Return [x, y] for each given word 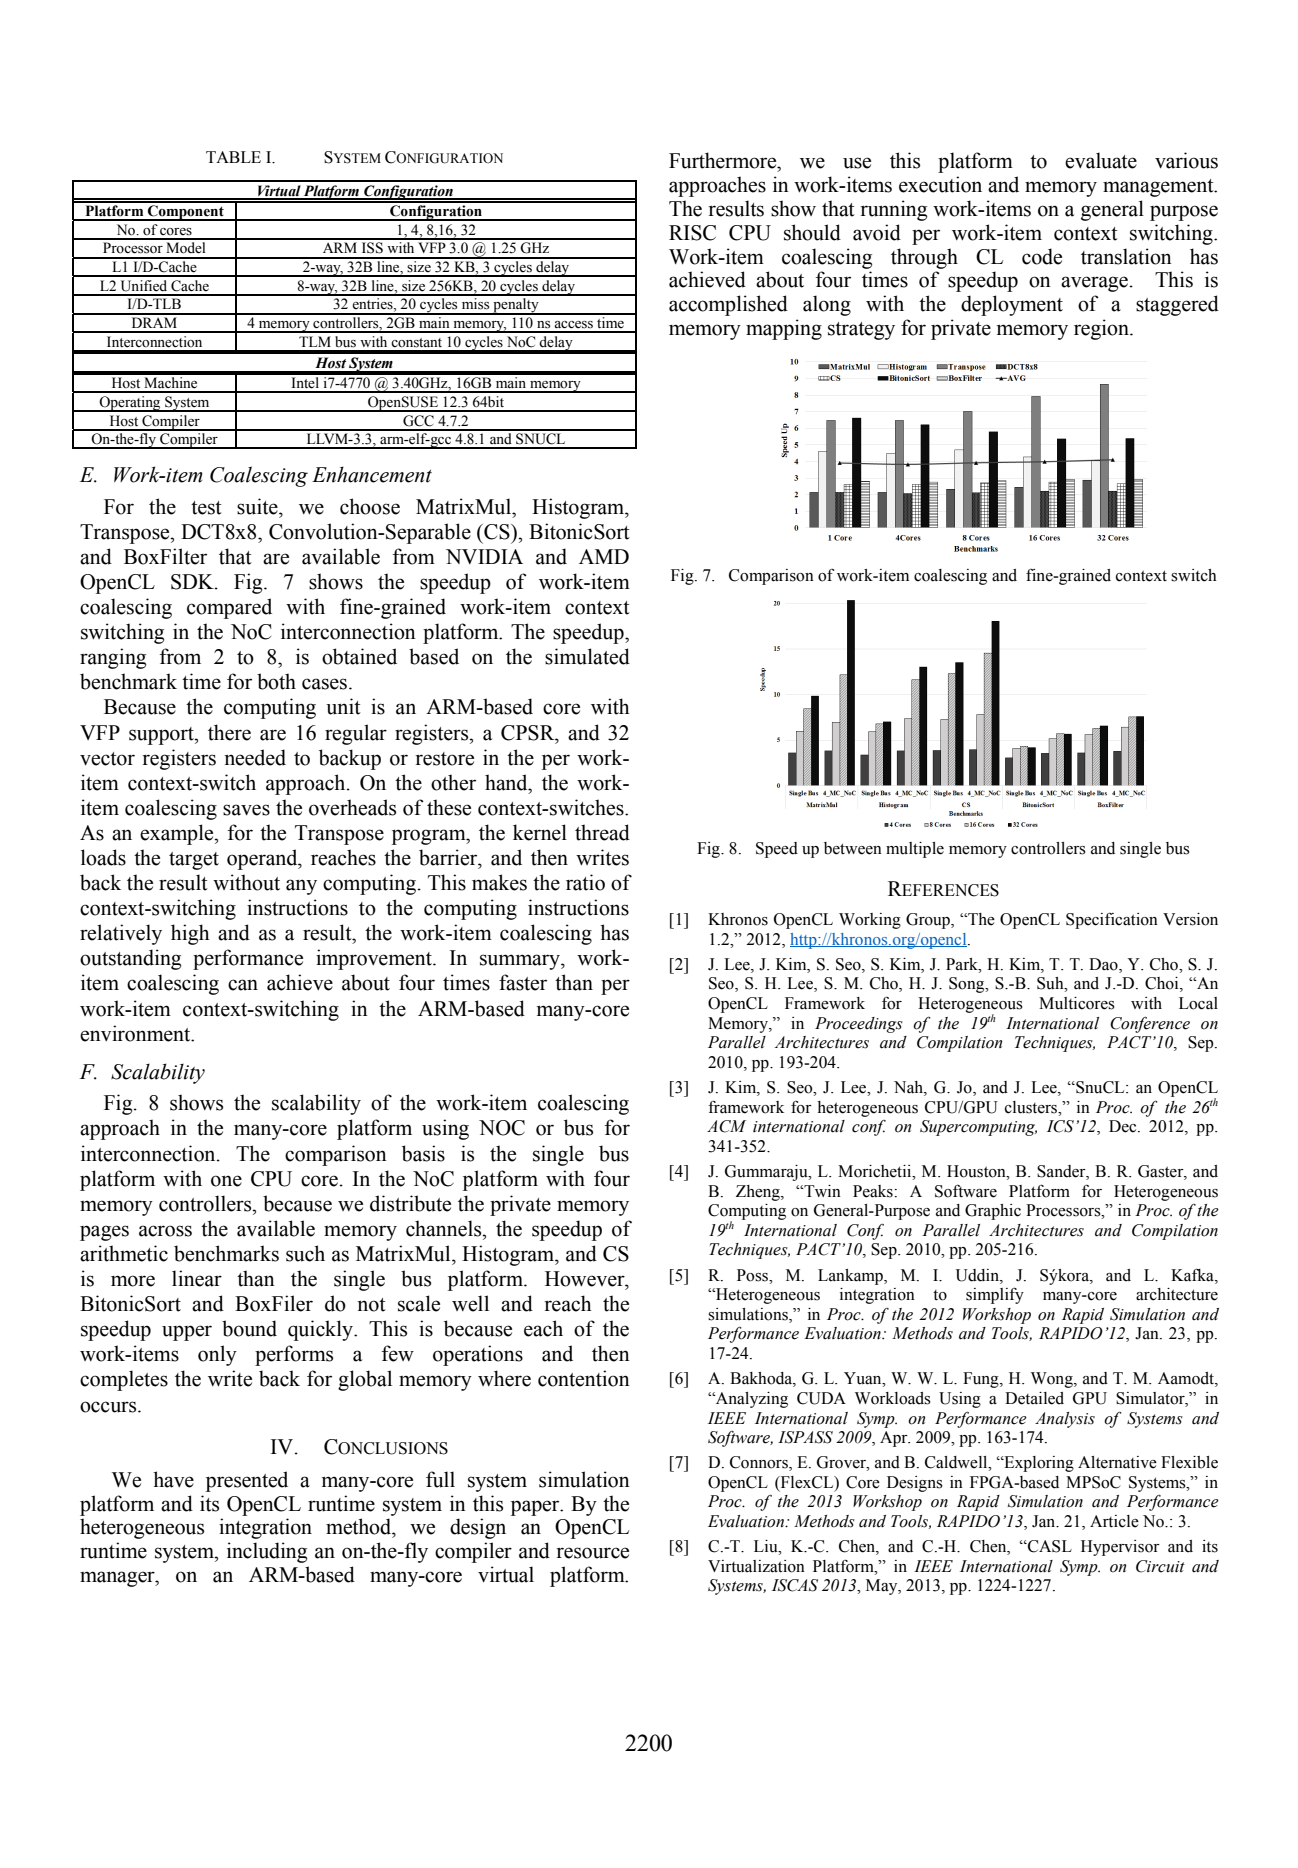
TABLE [233, 157]
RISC [692, 233]
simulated [587, 656]
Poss [753, 1275]
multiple [915, 850]
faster [523, 982]
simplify [995, 1295]
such [305, 1253]
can [243, 985]
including [267, 1552]
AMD [604, 556]
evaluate [1101, 160]
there [229, 732]
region [1102, 329]
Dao [1104, 964]
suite [258, 506]
